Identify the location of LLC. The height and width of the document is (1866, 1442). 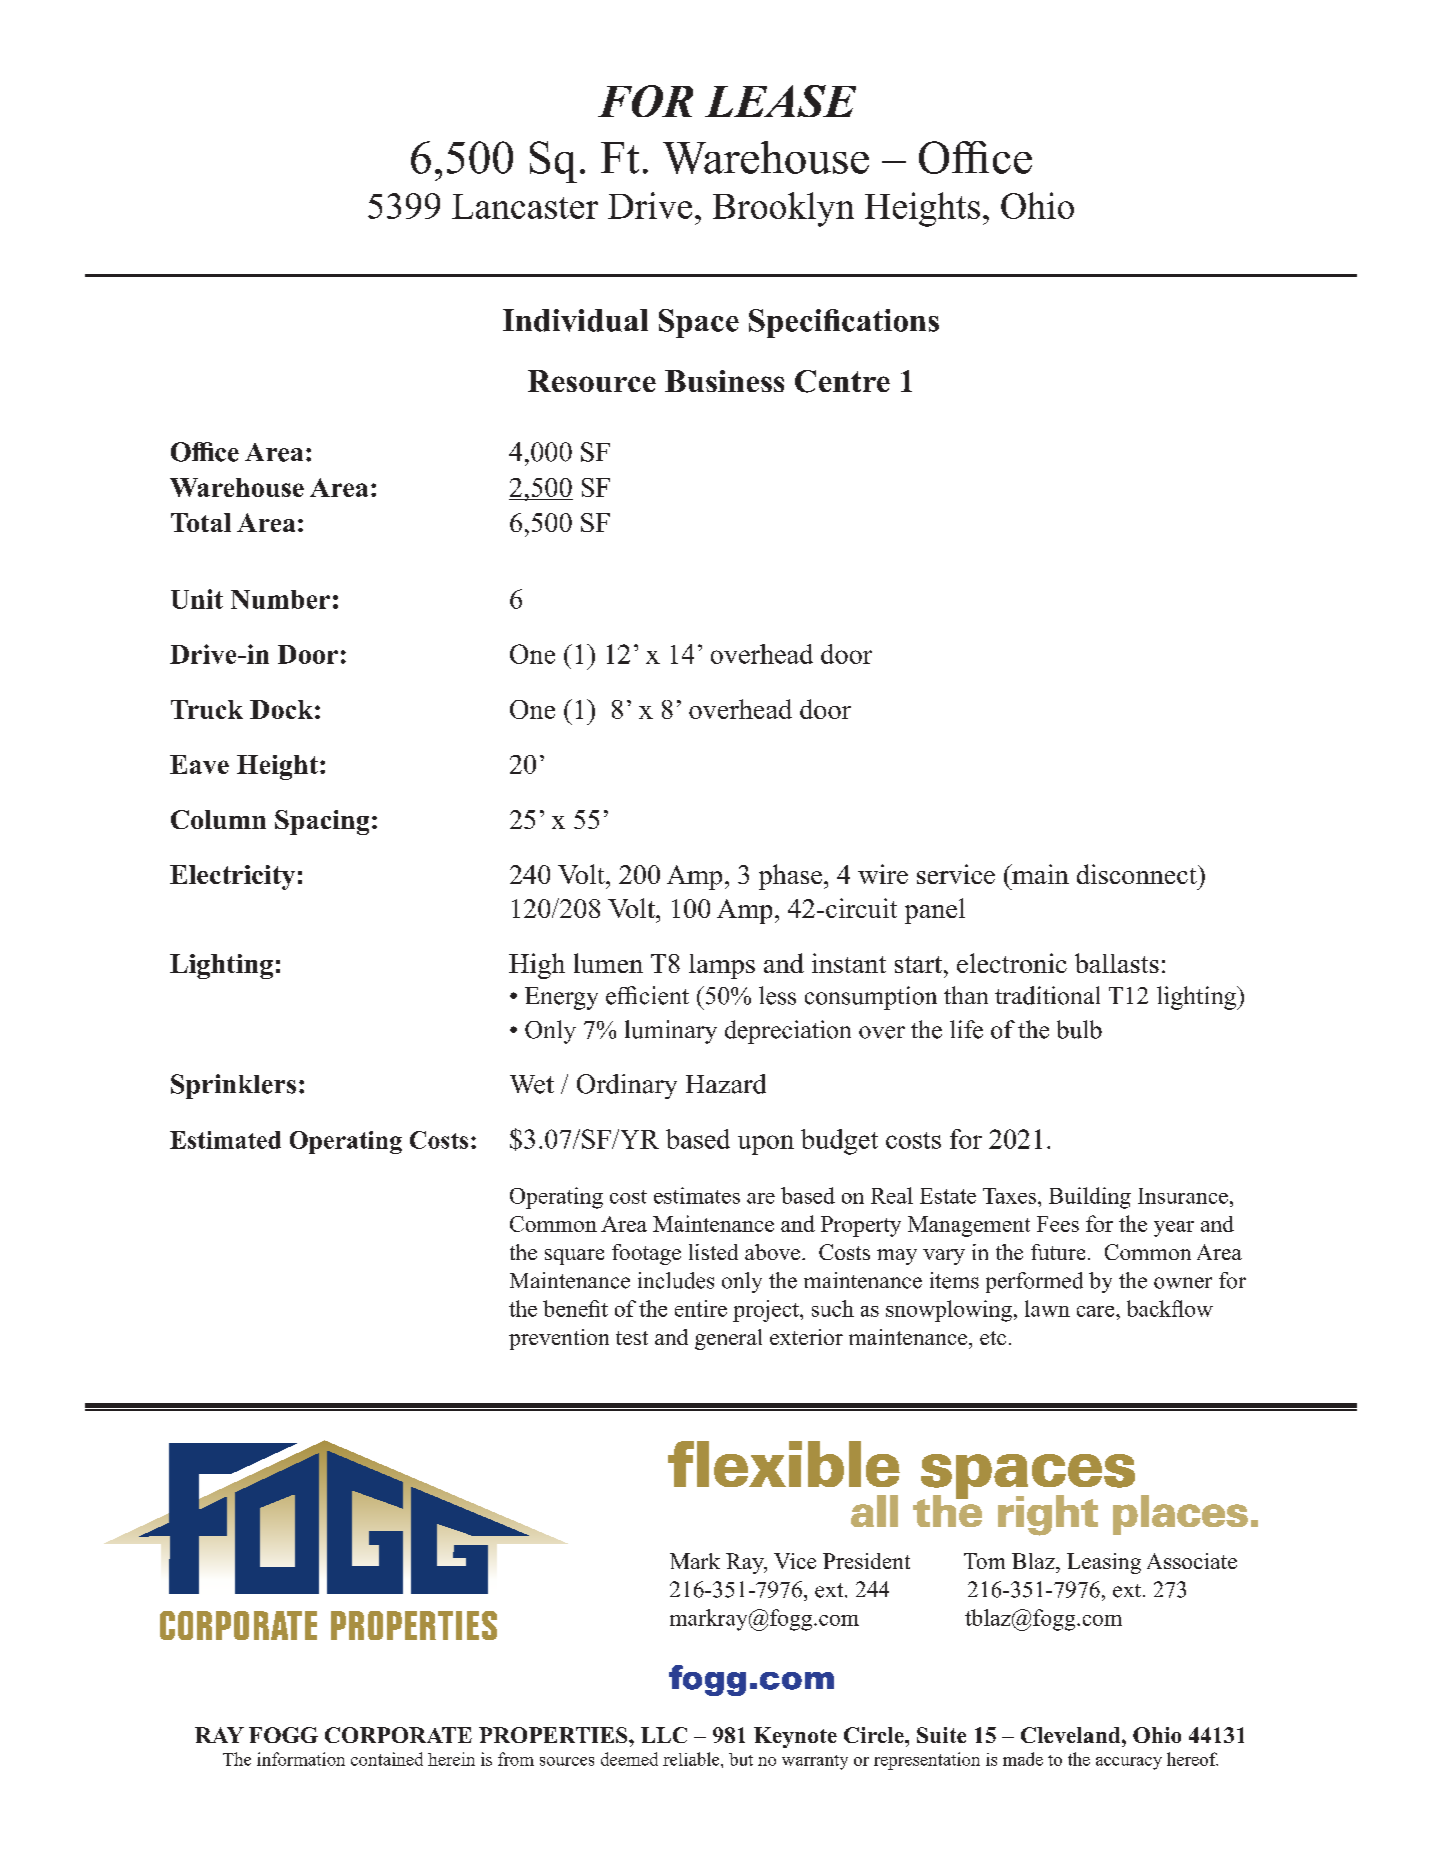
(664, 1735).
